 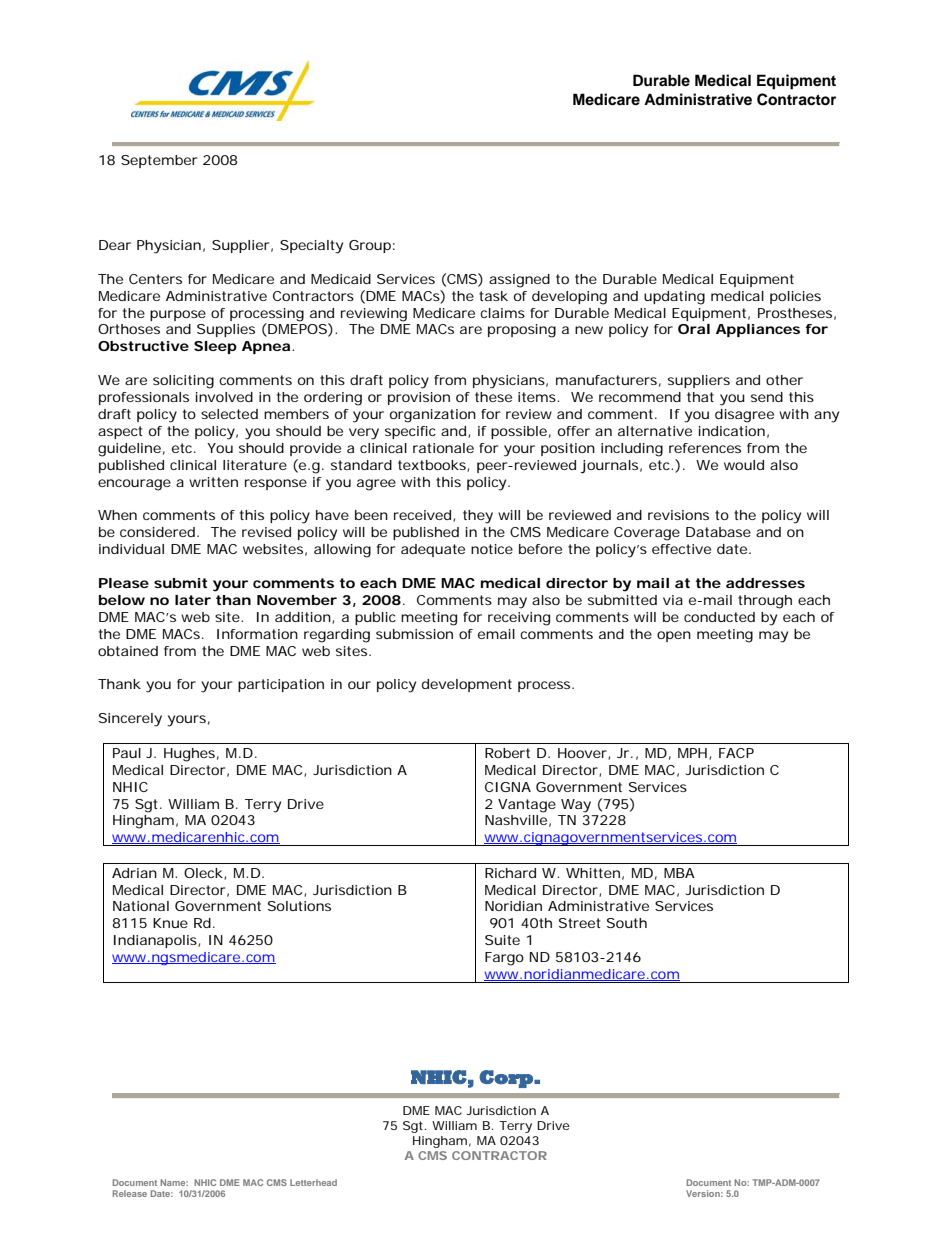 I want to click on obtained, so click(x=128, y=651).
